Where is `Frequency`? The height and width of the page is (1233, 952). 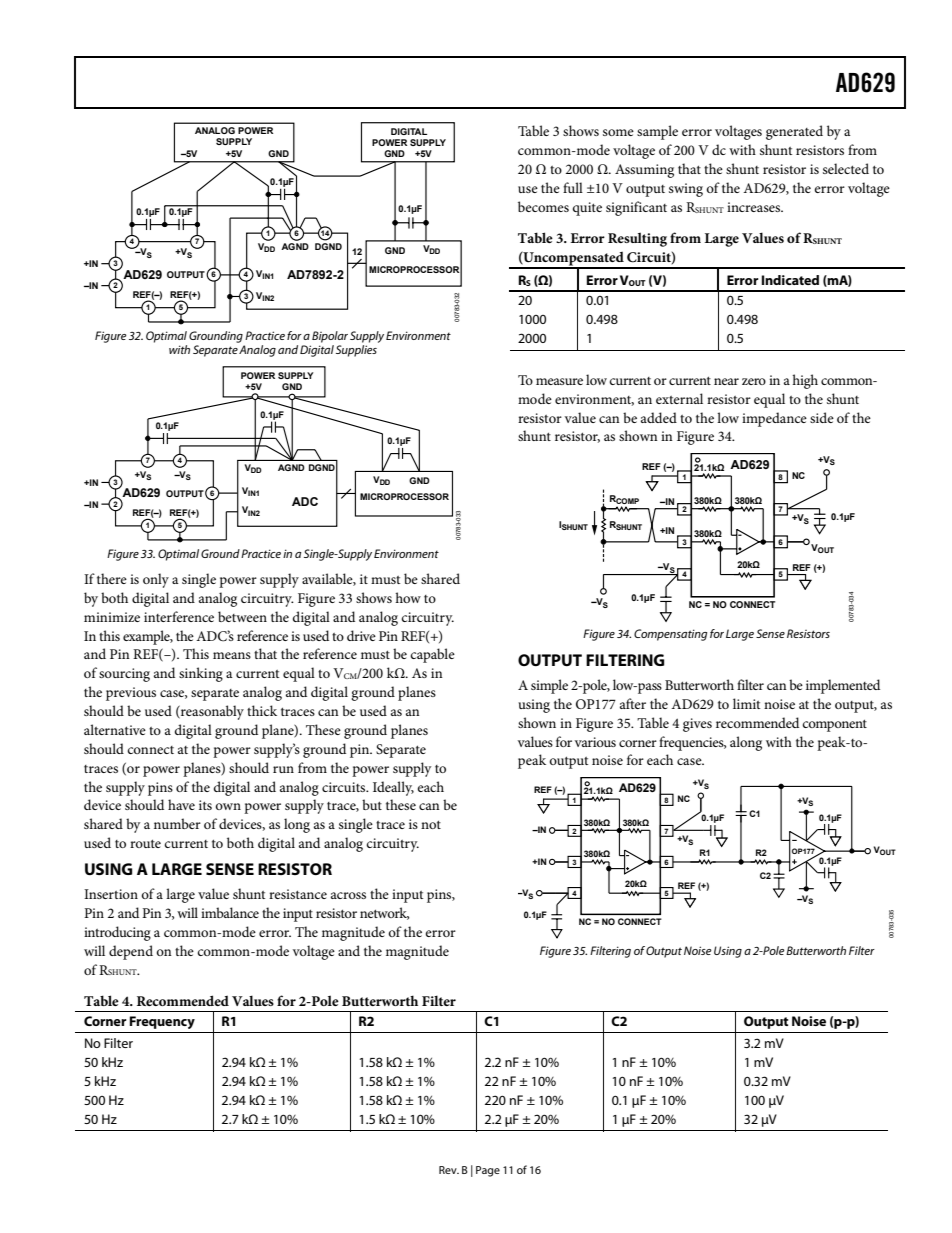 Frequency is located at coordinates (162, 1022).
